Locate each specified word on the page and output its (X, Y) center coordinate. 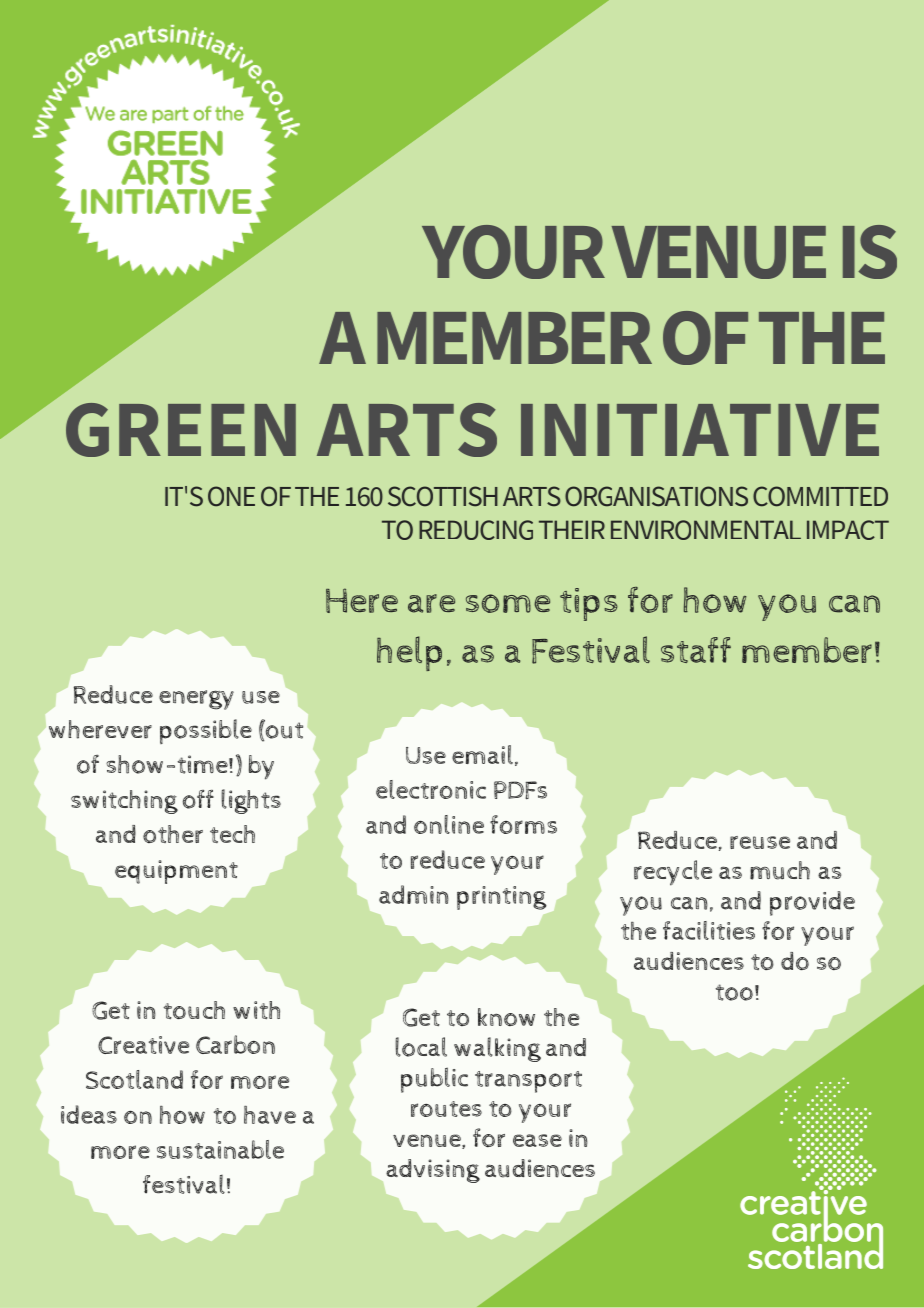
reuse (760, 842)
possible (206, 731)
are (431, 603)
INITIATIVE (700, 430)
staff (696, 650)
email (482, 754)
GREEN (181, 430)
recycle (673, 873)
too (734, 992)
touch (194, 1010)
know (506, 1017)
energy (196, 700)
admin (414, 894)
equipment (176, 872)
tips (589, 604)
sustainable (220, 1149)
